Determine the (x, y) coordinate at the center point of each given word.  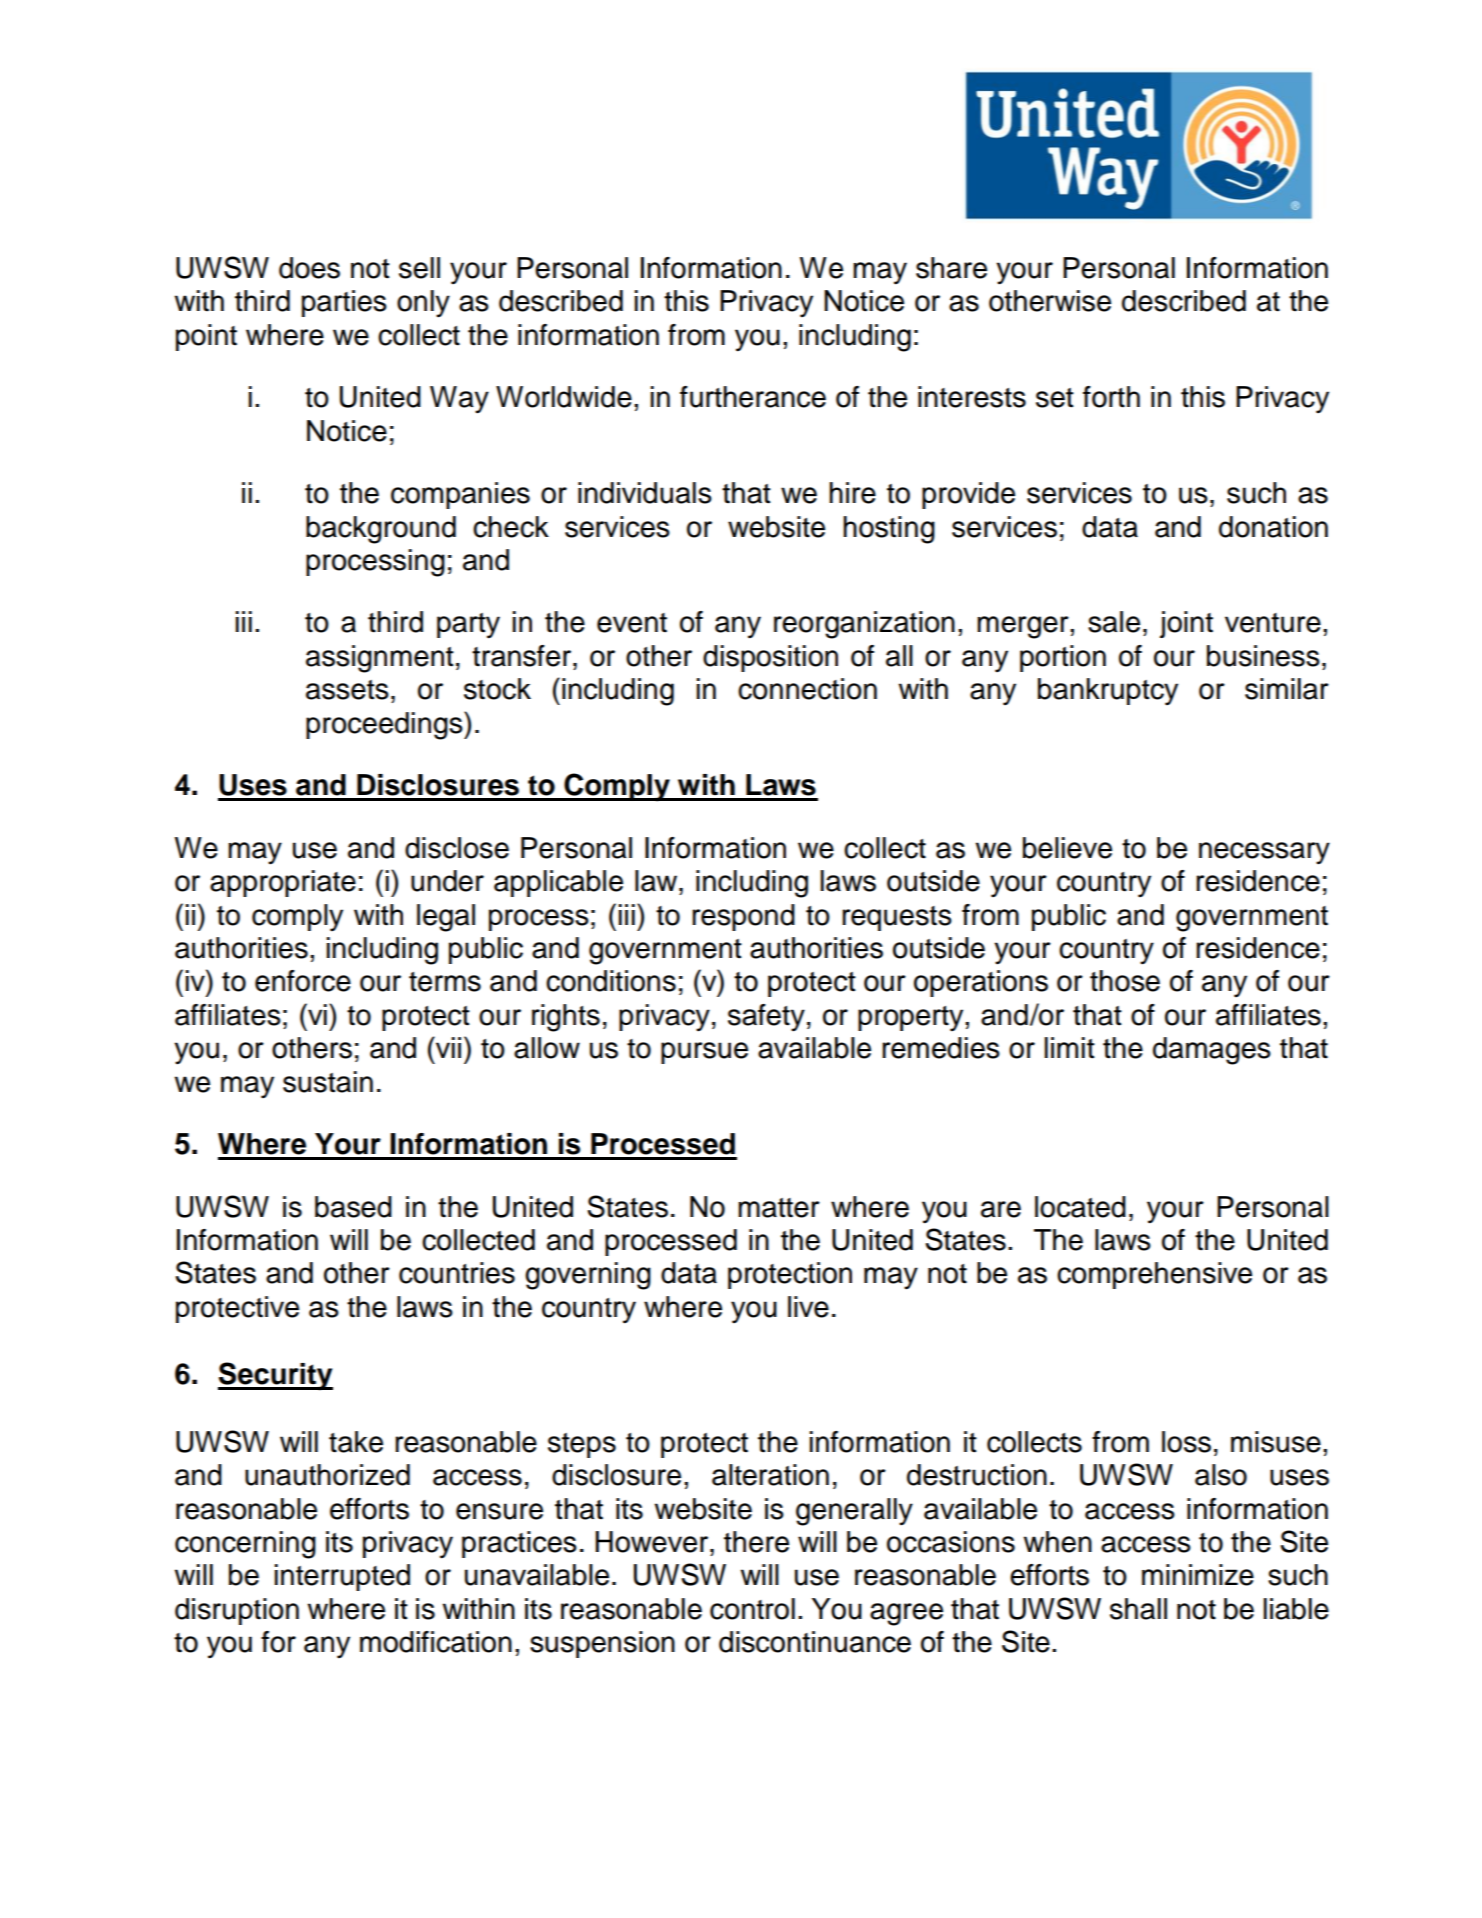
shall (1138, 1609)
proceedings (385, 725)
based (353, 1207)
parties (344, 303)
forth (1111, 397)
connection (807, 689)
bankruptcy (1108, 691)
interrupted (342, 1577)
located (1080, 1207)
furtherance (753, 397)
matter (779, 1208)
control (752, 1609)
